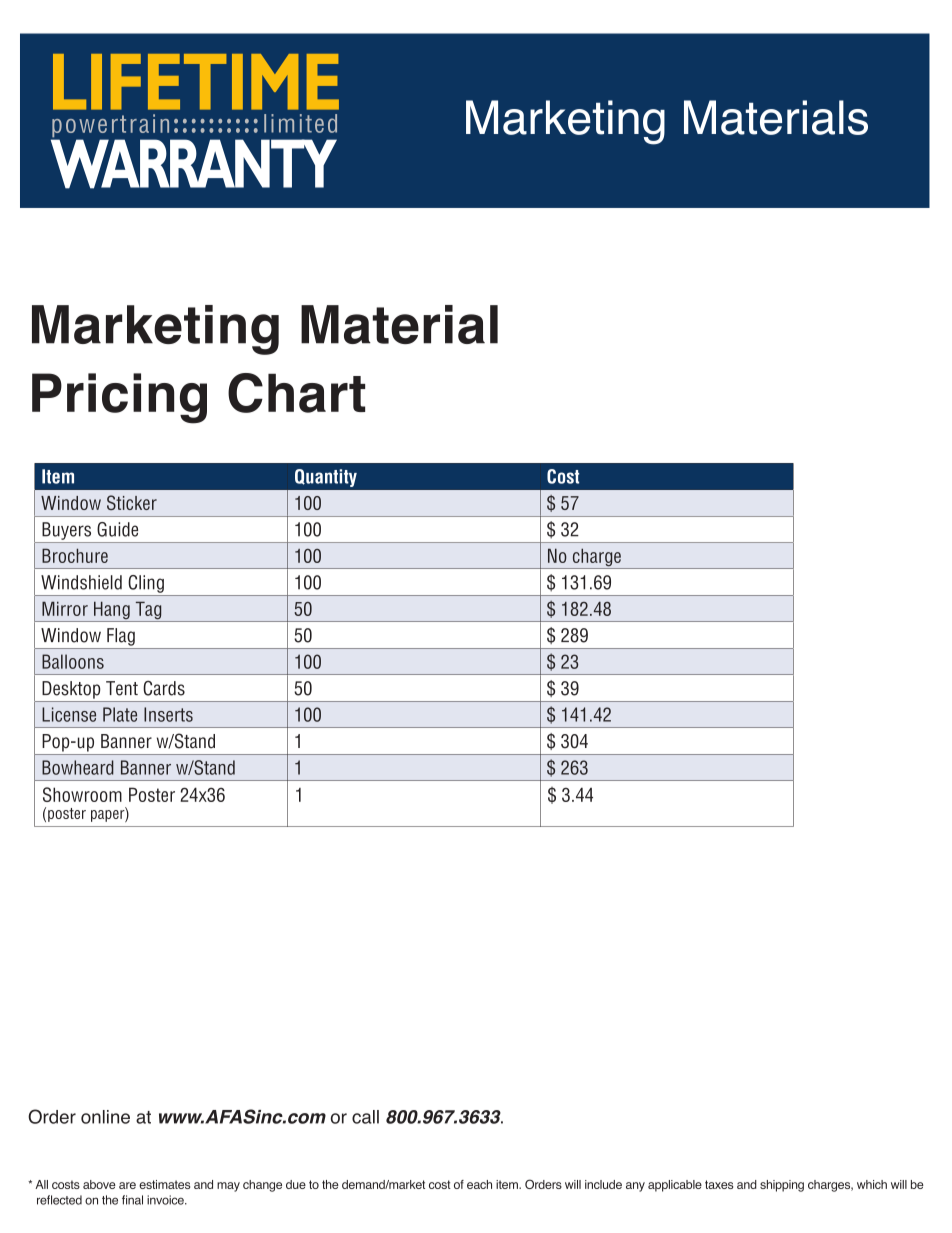  What do you see at coordinates (119, 398) in the screenshot?
I see `Pricing` at bounding box center [119, 398].
